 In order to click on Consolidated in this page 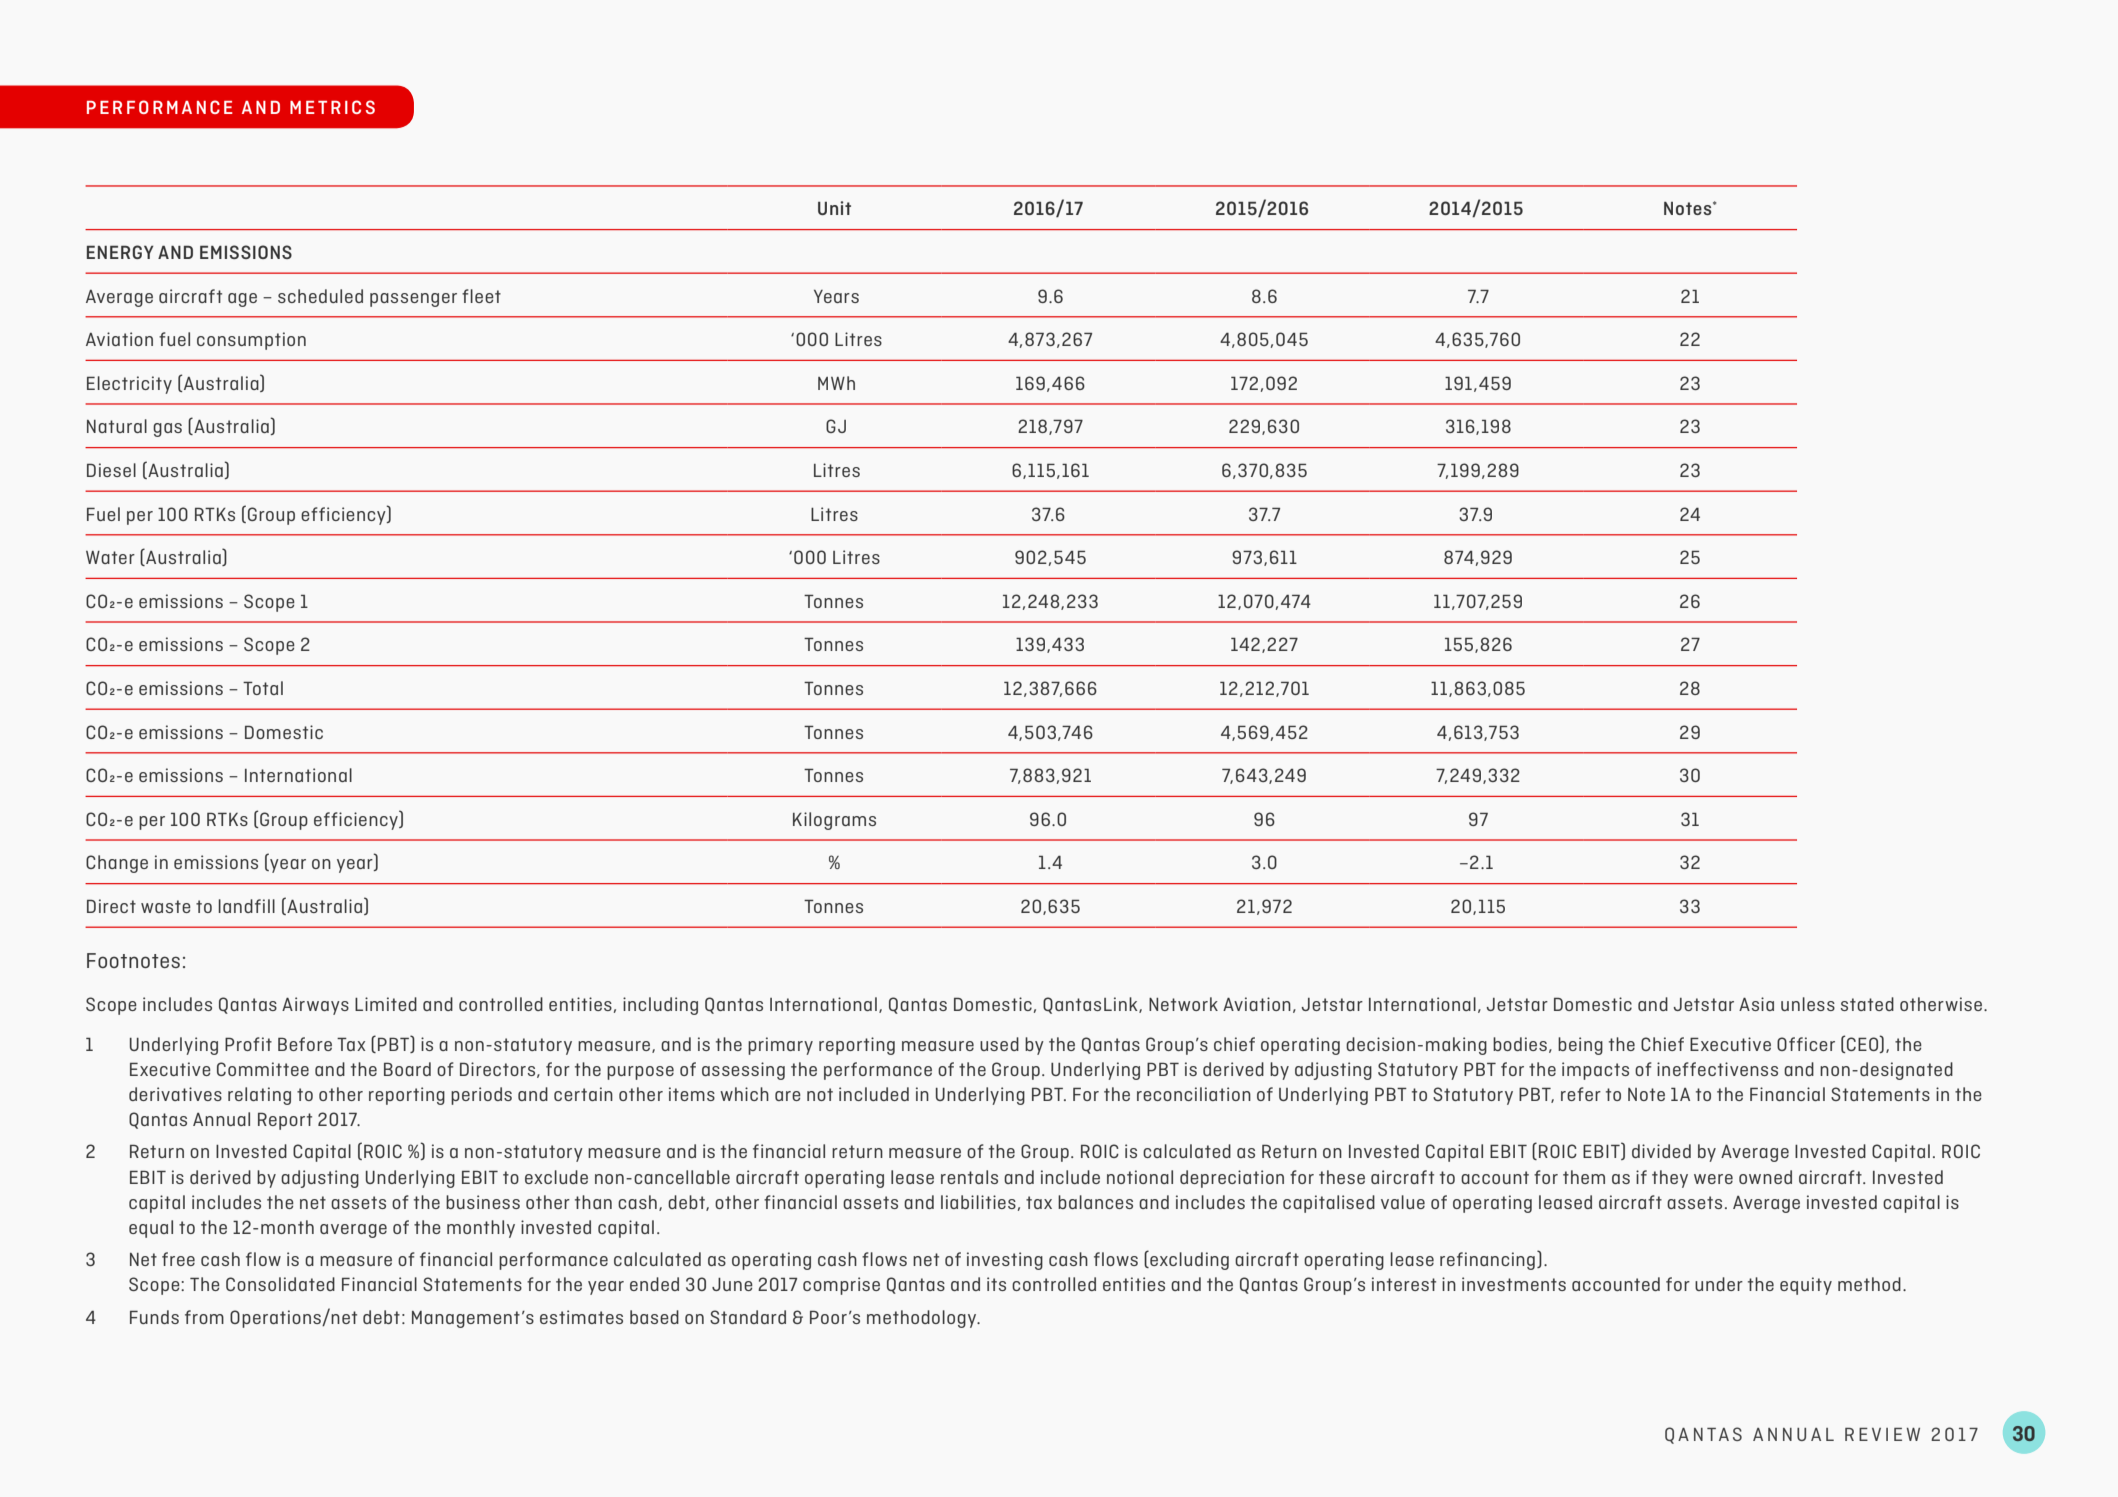, I will do `click(280, 1284)`.
